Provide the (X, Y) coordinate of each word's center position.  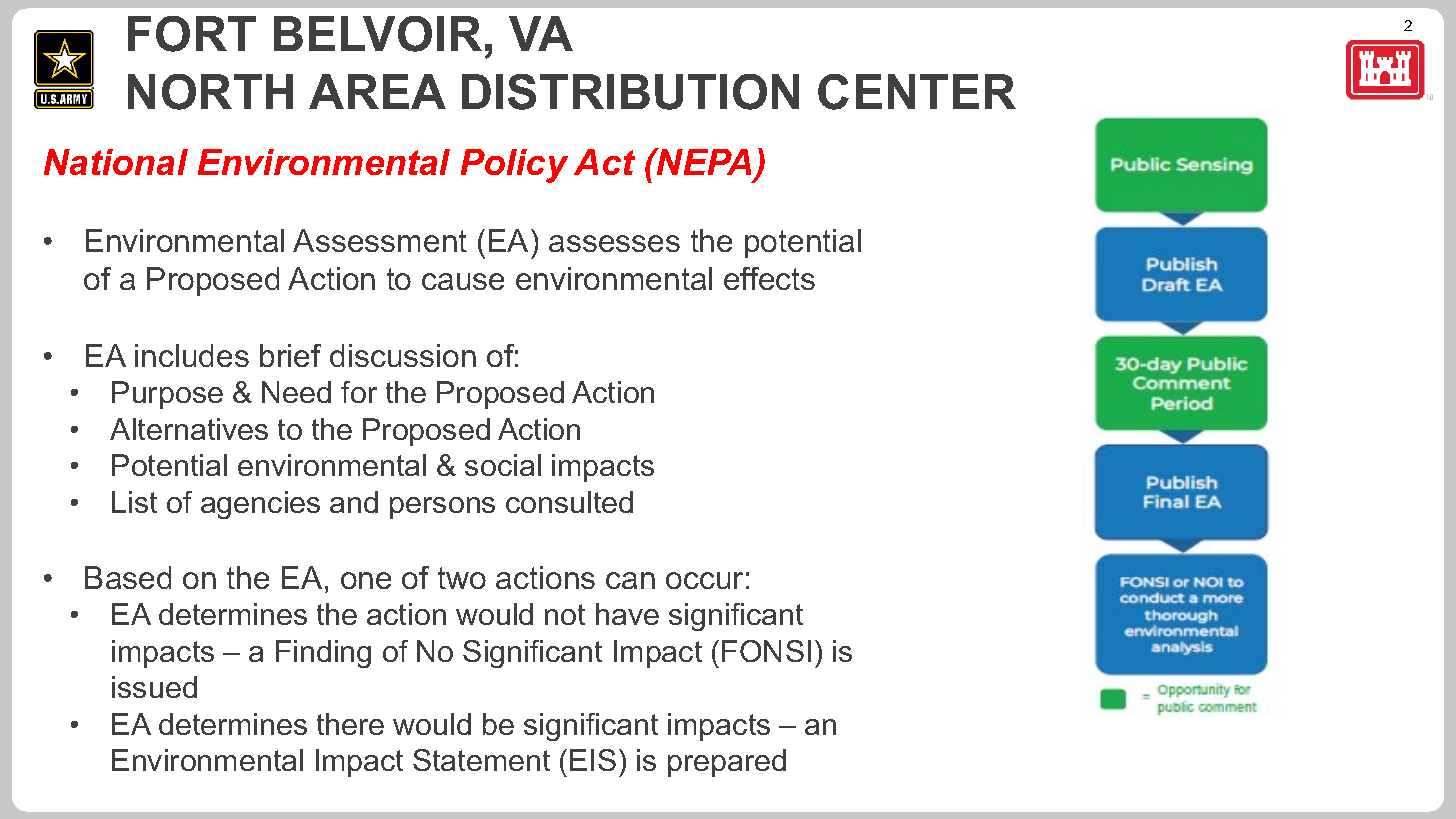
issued (154, 687)
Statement (481, 760)
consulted (569, 502)
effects (769, 278)
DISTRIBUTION (630, 92)
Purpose (167, 395)
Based (128, 577)
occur (704, 580)
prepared (727, 763)
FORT (192, 34)
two (462, 578)
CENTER (917, 92)
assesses (614, 243)
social (503, 465)
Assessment (380, 240)
